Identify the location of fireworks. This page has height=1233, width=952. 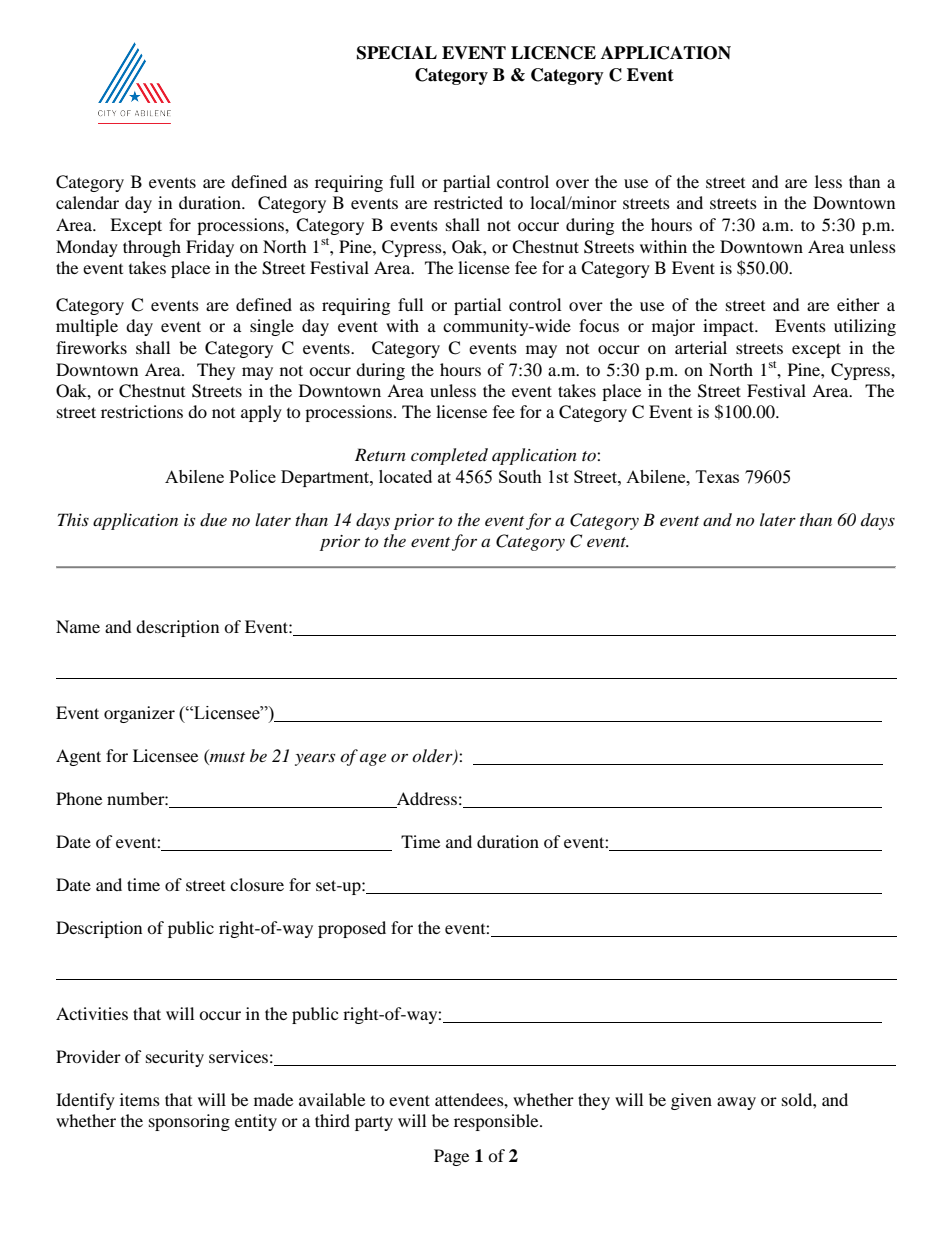
(91, 347).
